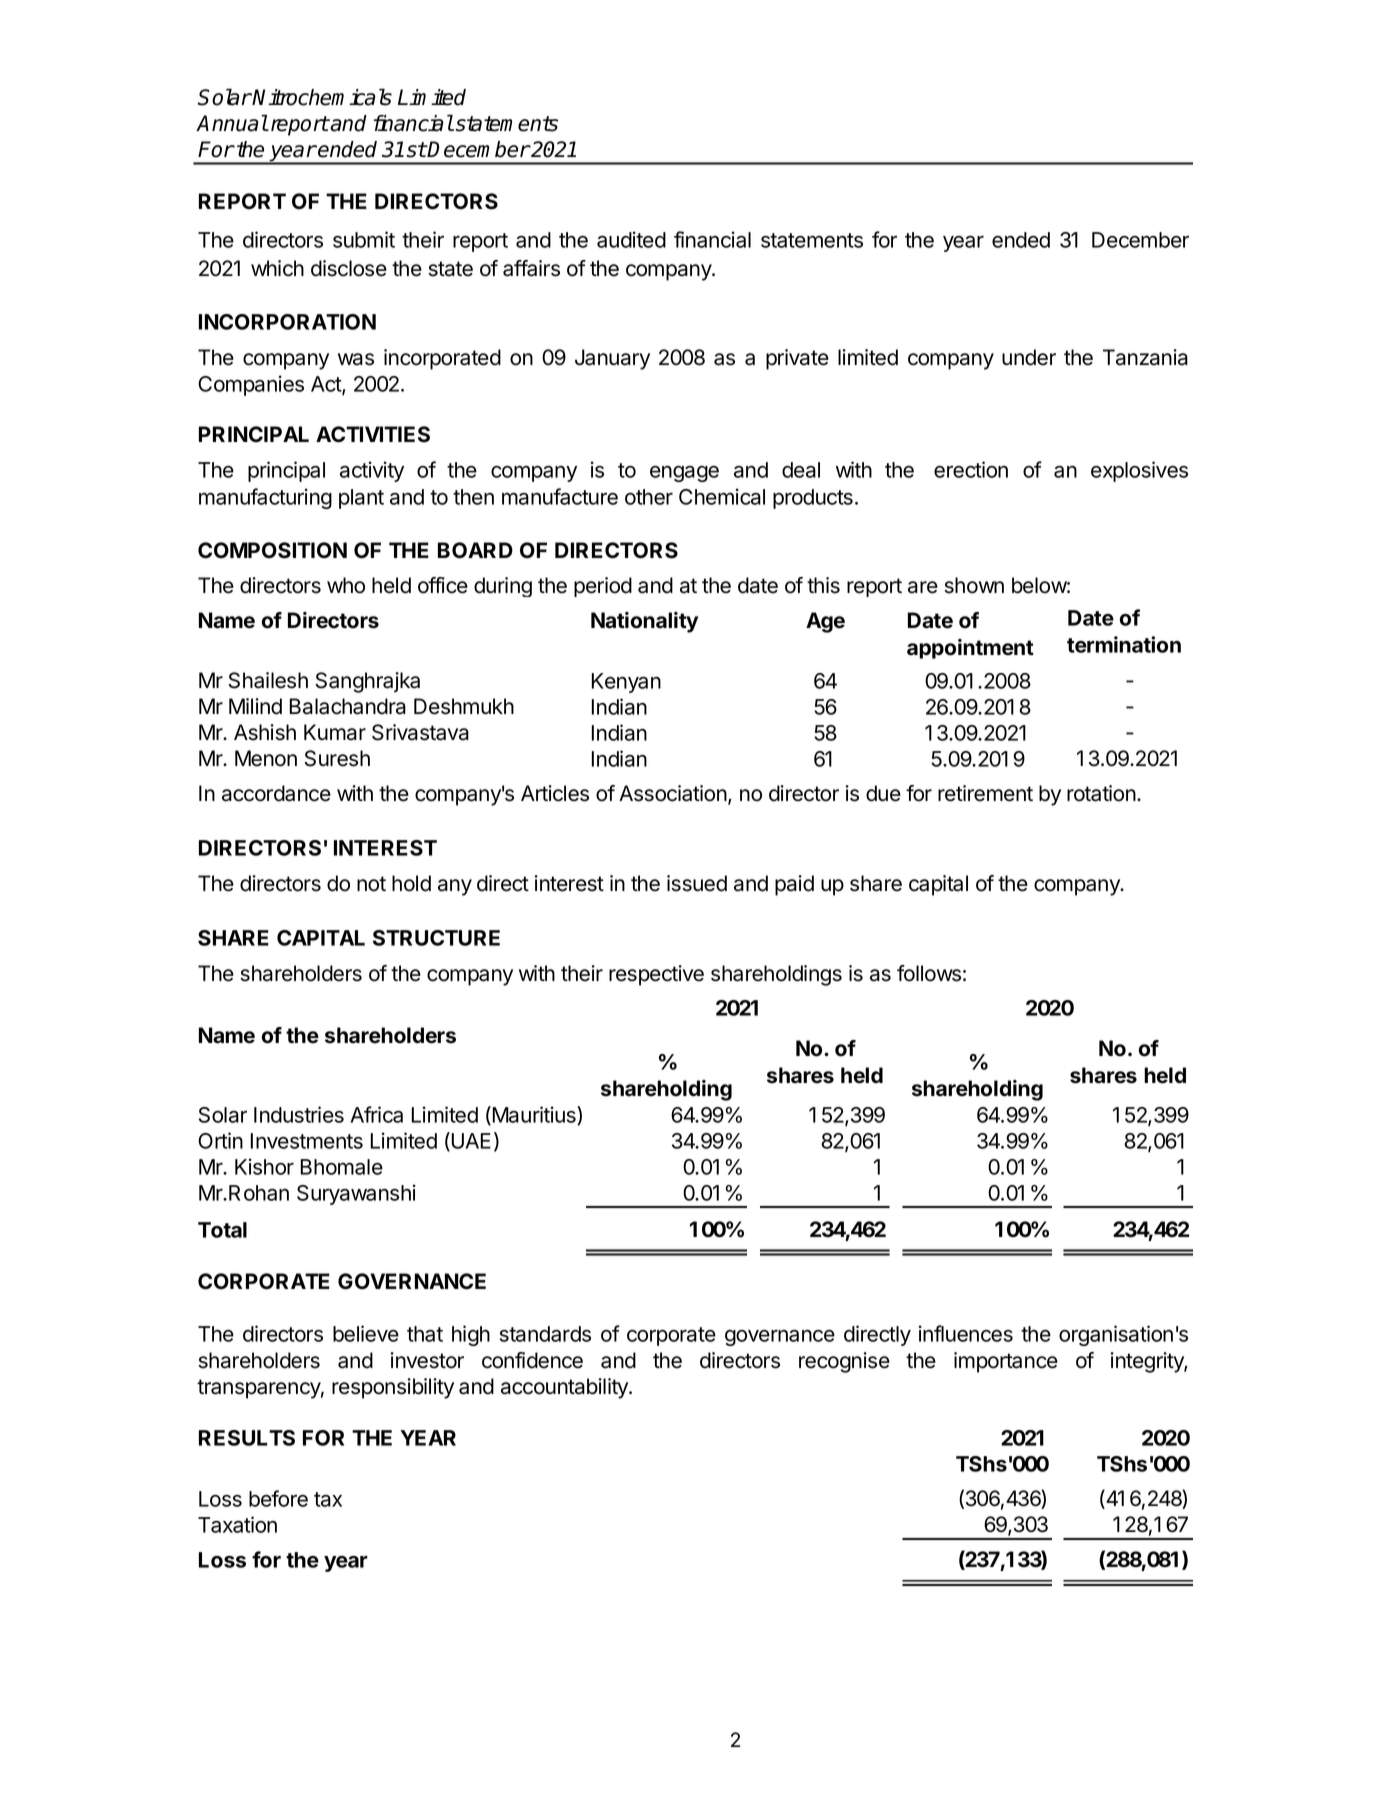  What do you see at coordinates (631, 239) in the screenshot?
I see `audited` at bounding box center [631, 239].
